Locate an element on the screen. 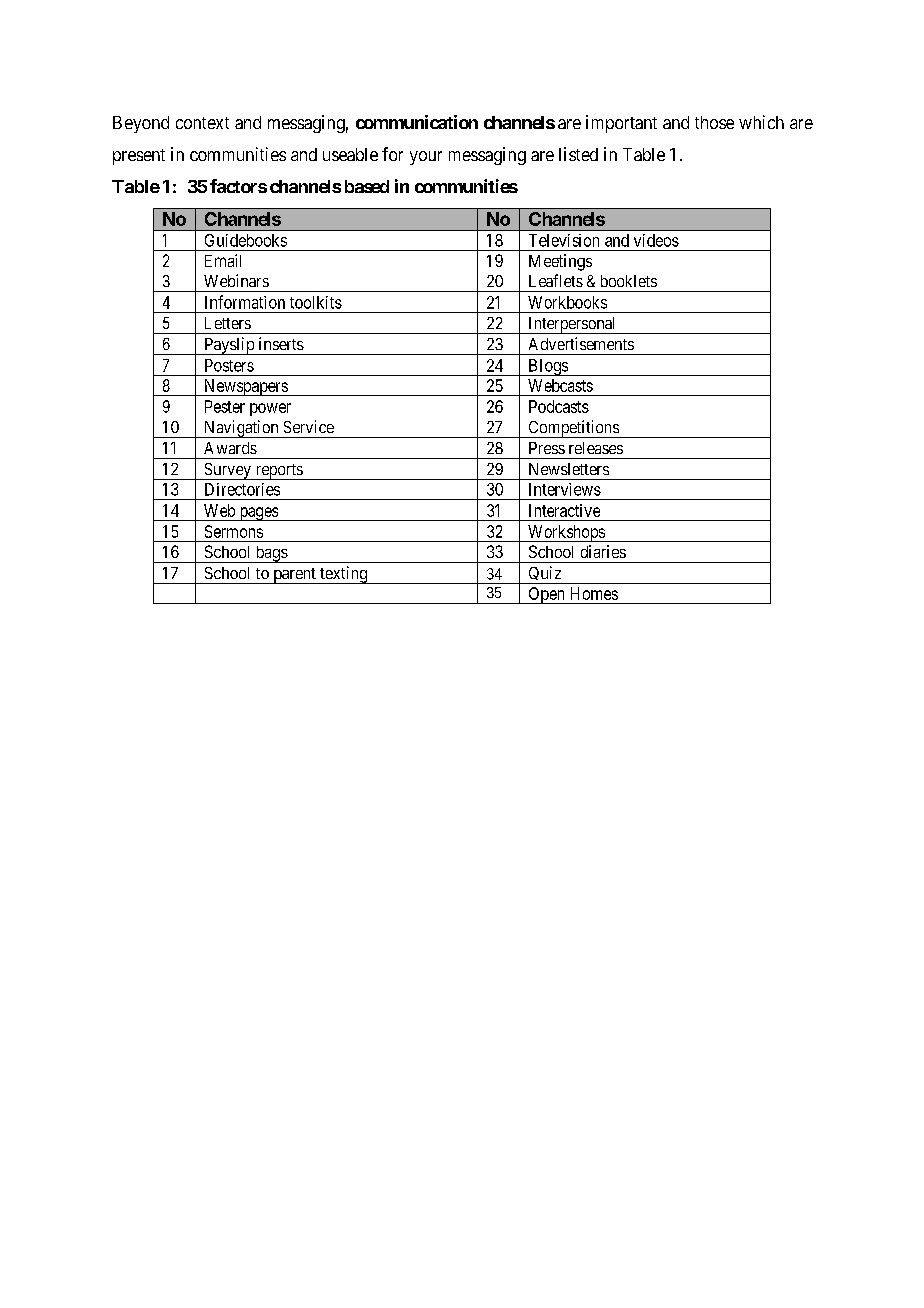 The image size is (924, 1308). Quiz is located at coordinates (544, 575).
